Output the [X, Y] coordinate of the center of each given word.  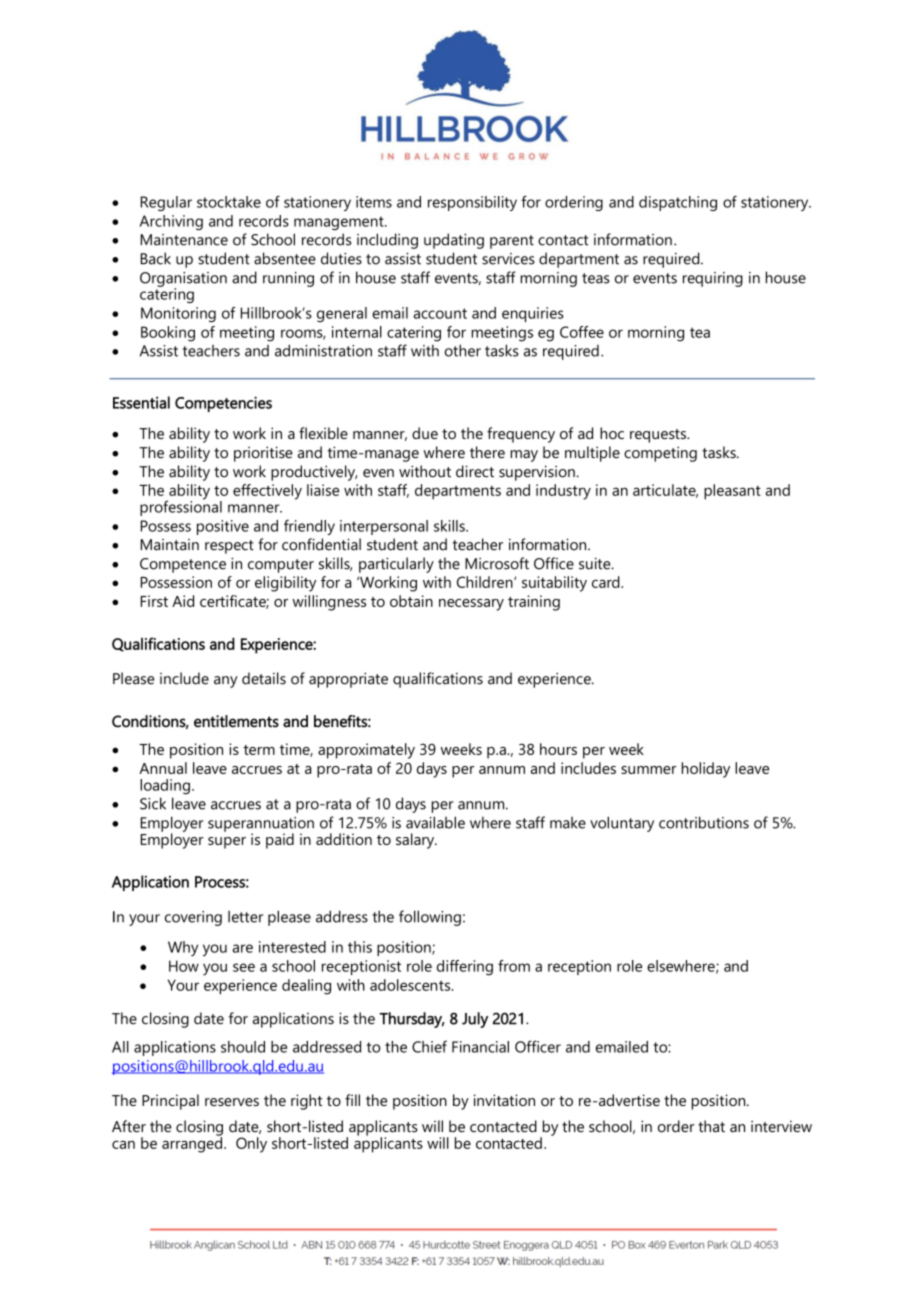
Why [183, 948]
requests [659, 436]
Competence [183, 565]
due [425, 433]
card [607, 582]
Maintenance [184, 240]
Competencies [223, 404]
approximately [366, 751]
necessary [471, 605]
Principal [170, 1102]
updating [454, 241]
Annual [163, 768]
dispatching [678, 203]
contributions [704, 822]
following [430, 918]
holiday [706, 770]
